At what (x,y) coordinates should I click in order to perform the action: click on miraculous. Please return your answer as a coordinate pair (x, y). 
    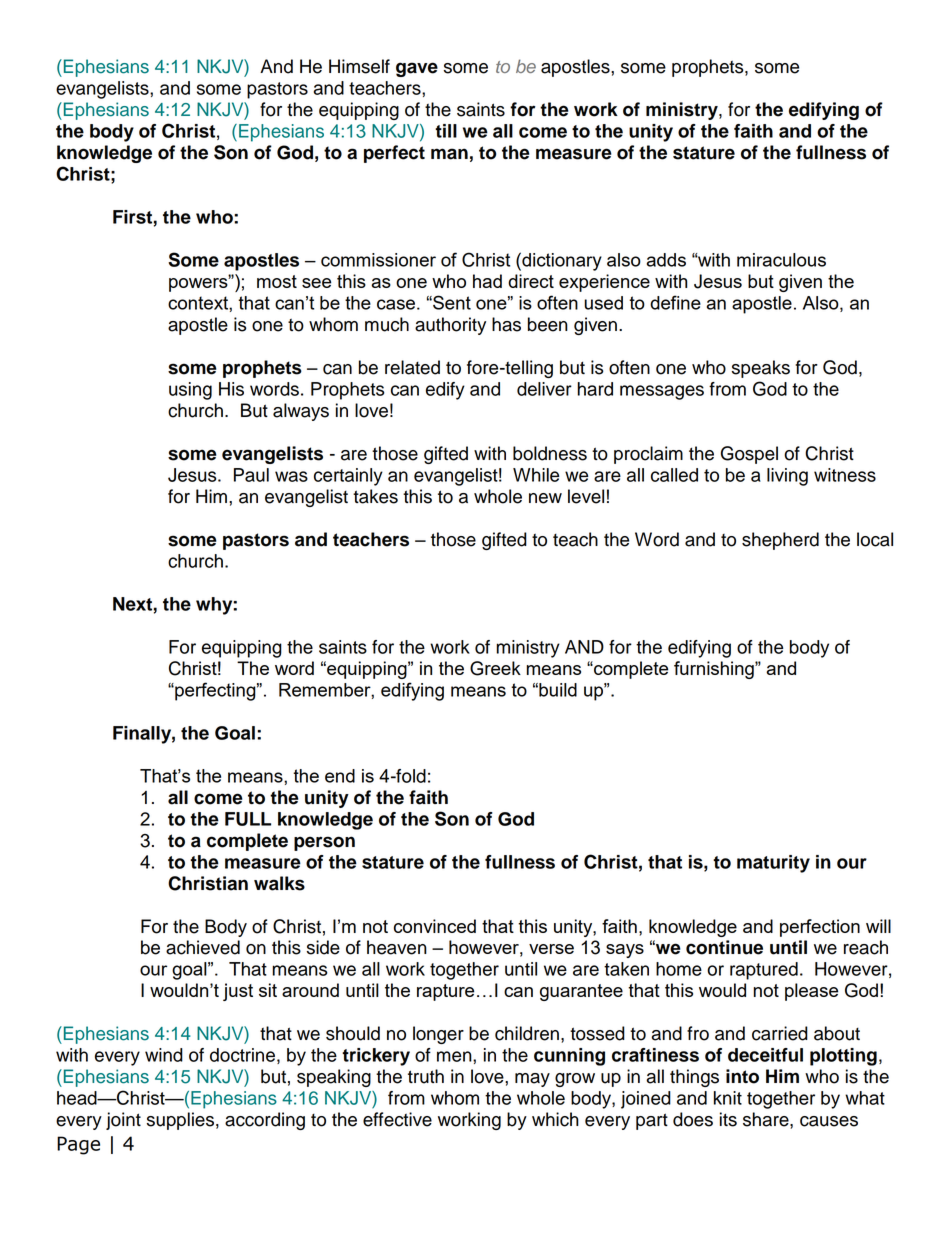
    Looking at the image, I should click on (781, 260).
